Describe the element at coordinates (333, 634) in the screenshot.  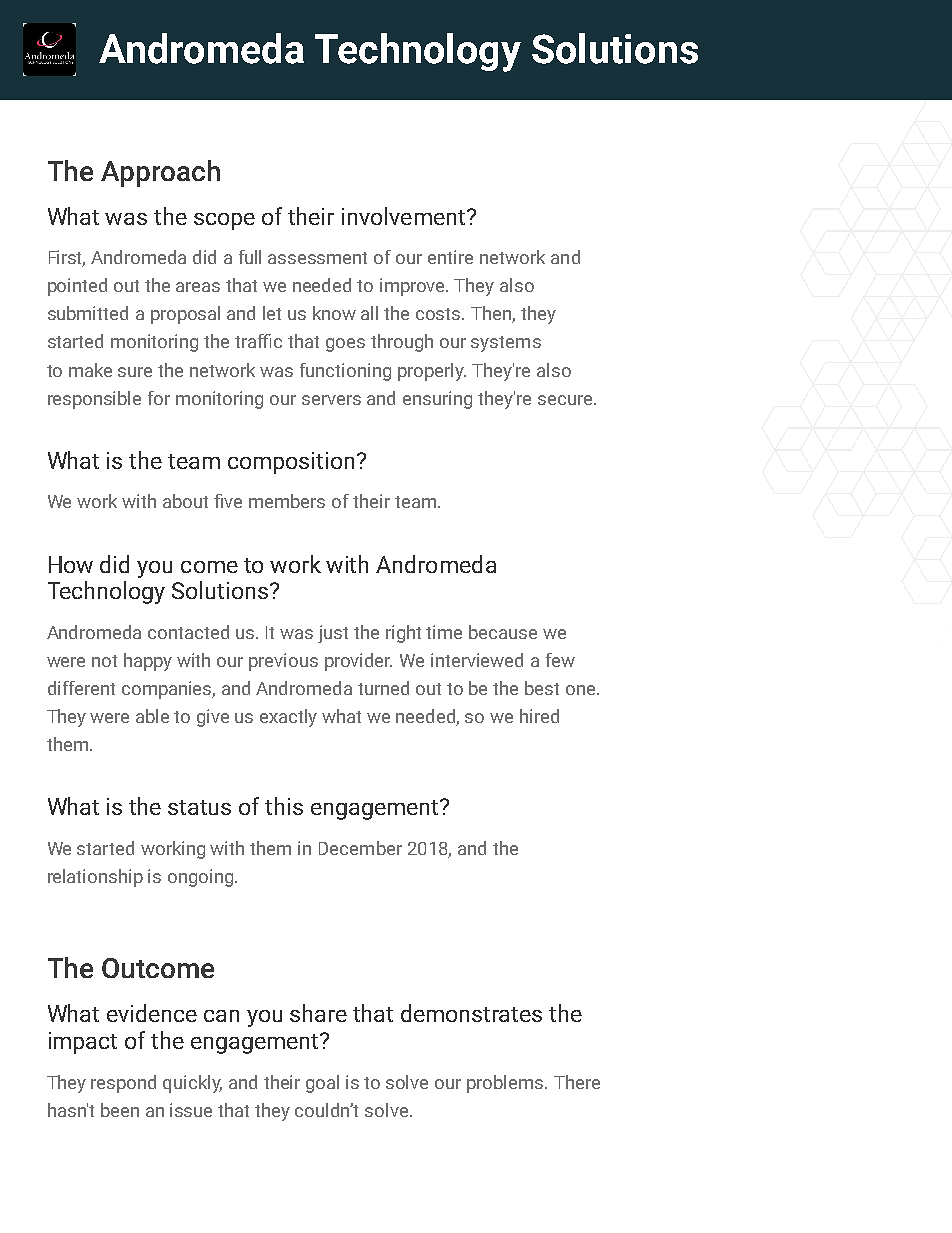
I see `just` at that location.
